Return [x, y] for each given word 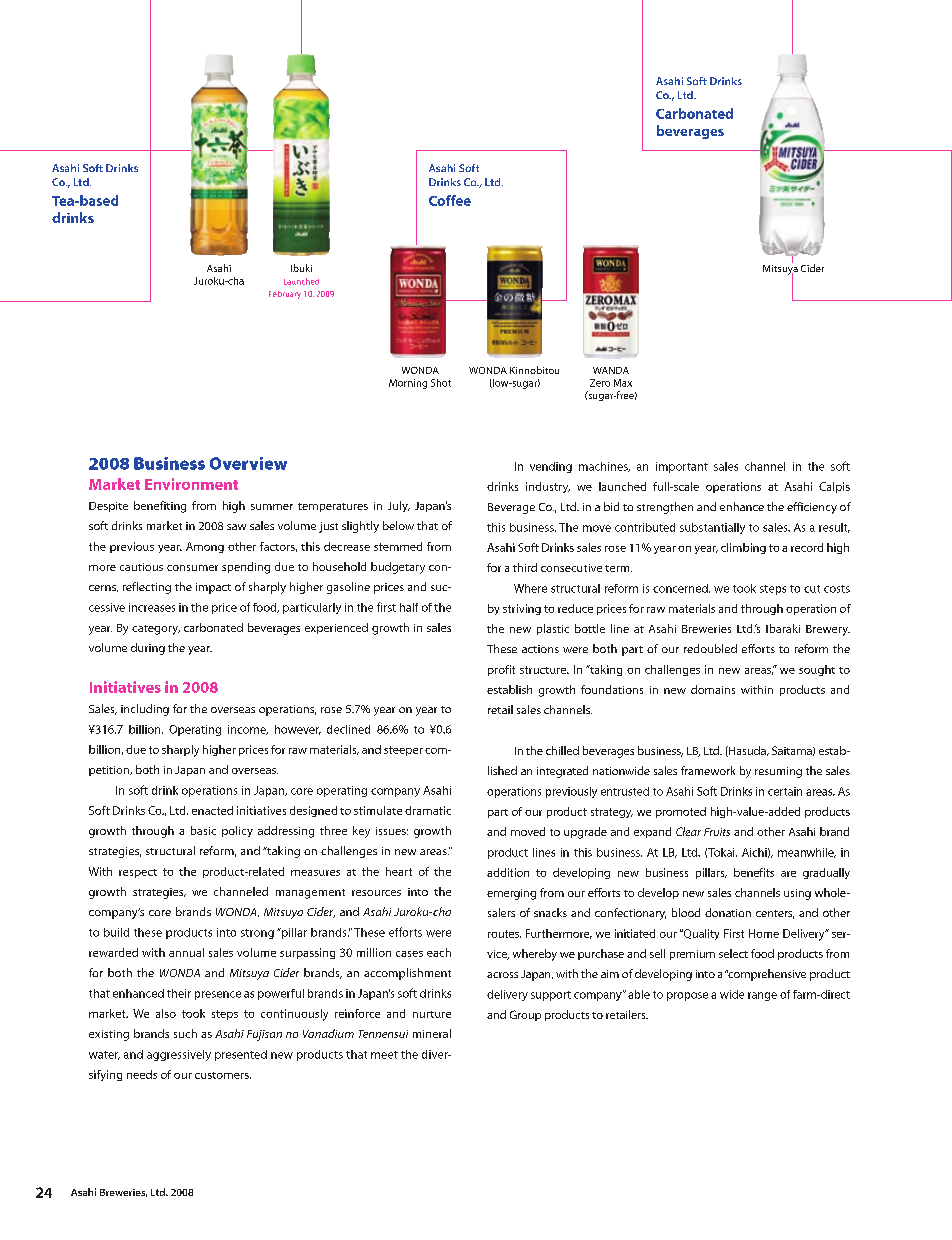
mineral [432, 1033]
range [762, 996]
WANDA [611, 370]
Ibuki [301, 268]
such [185, 1033]
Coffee [450, 200]
